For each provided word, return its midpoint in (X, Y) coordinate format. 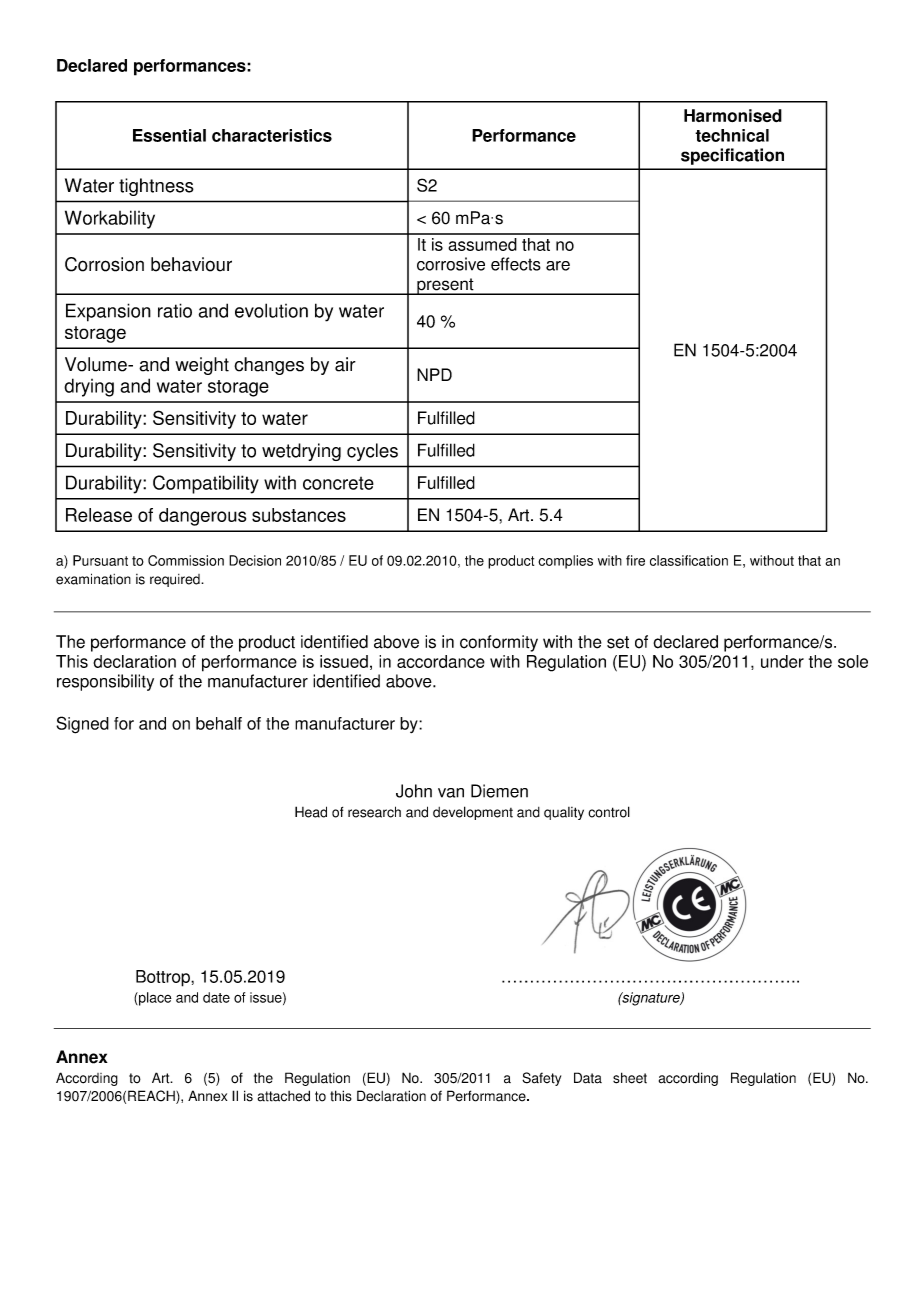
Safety (541, 1079)
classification (689, 560)
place (154, 999)
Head (311, 812)
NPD (434, 374)
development (473, 813)
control (609, 812)
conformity (499, 643)
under (782, 661)
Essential (169, 135)
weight (202, 366)
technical (732, 135)
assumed (482, 244)
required (176, 580)
